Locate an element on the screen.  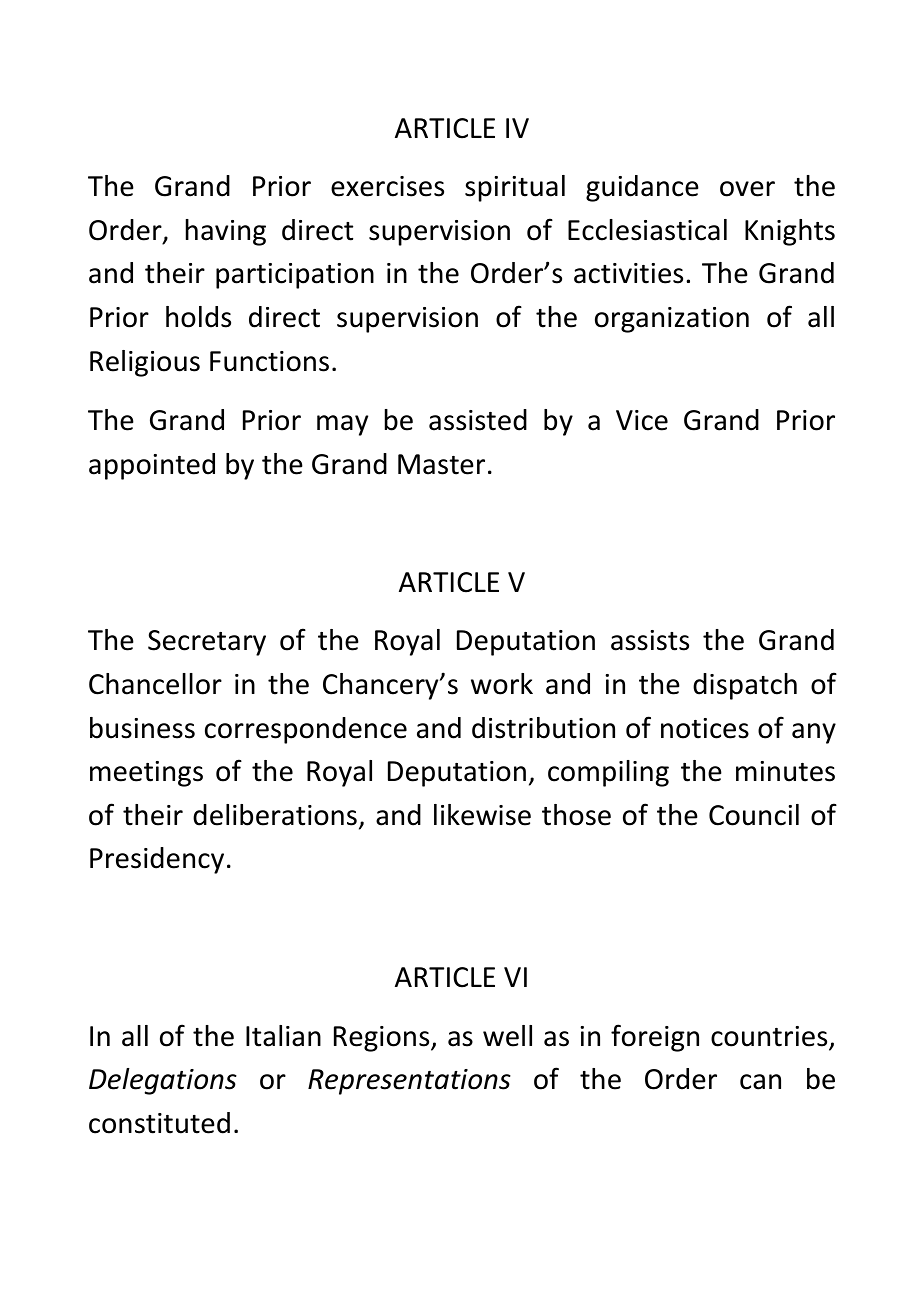
Council is located at coordinates (754, 815).
